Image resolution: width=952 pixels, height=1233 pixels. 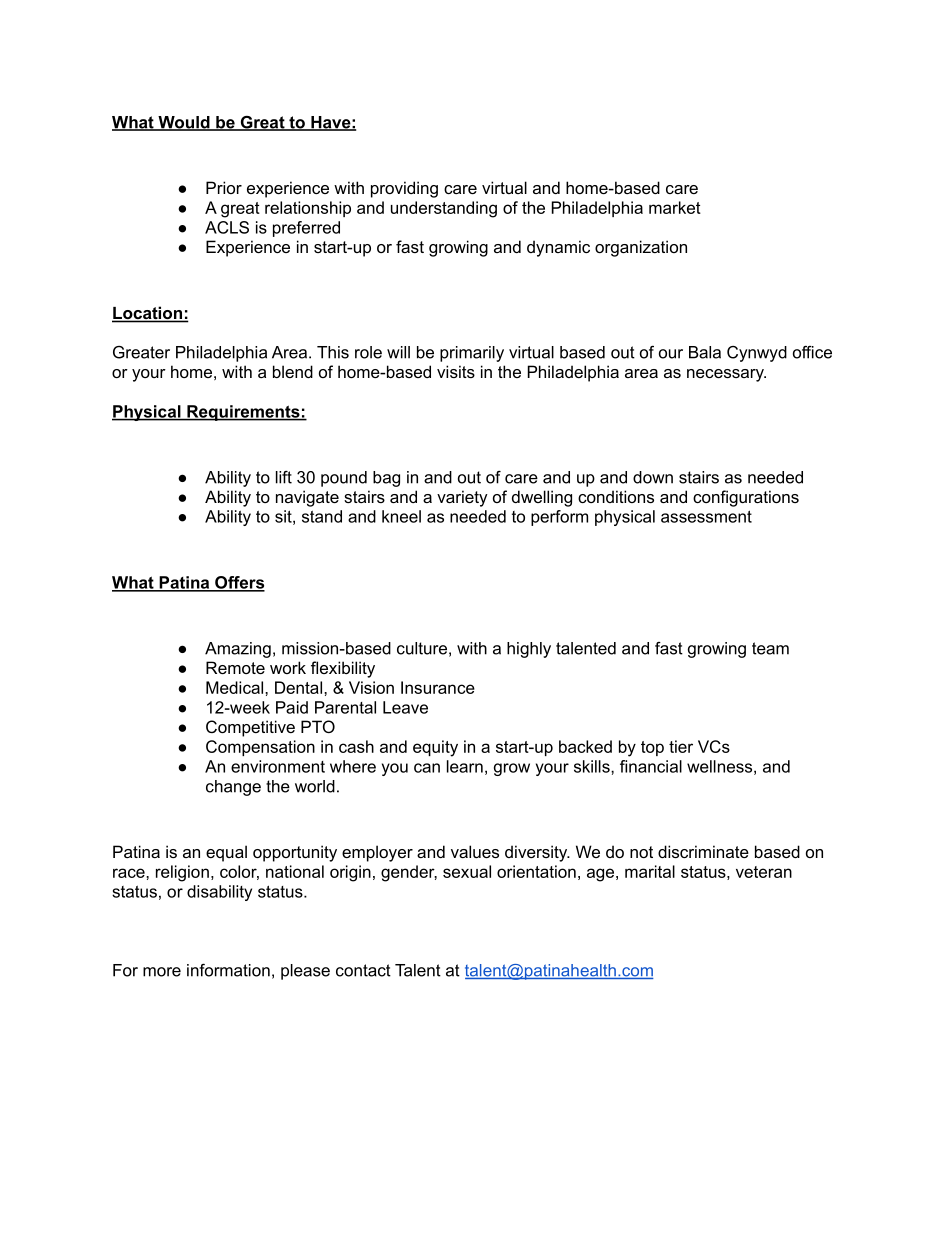 What do you see at coordinates (422, 648) in the image?
I see `culture` at bounding box center [422, 648].
